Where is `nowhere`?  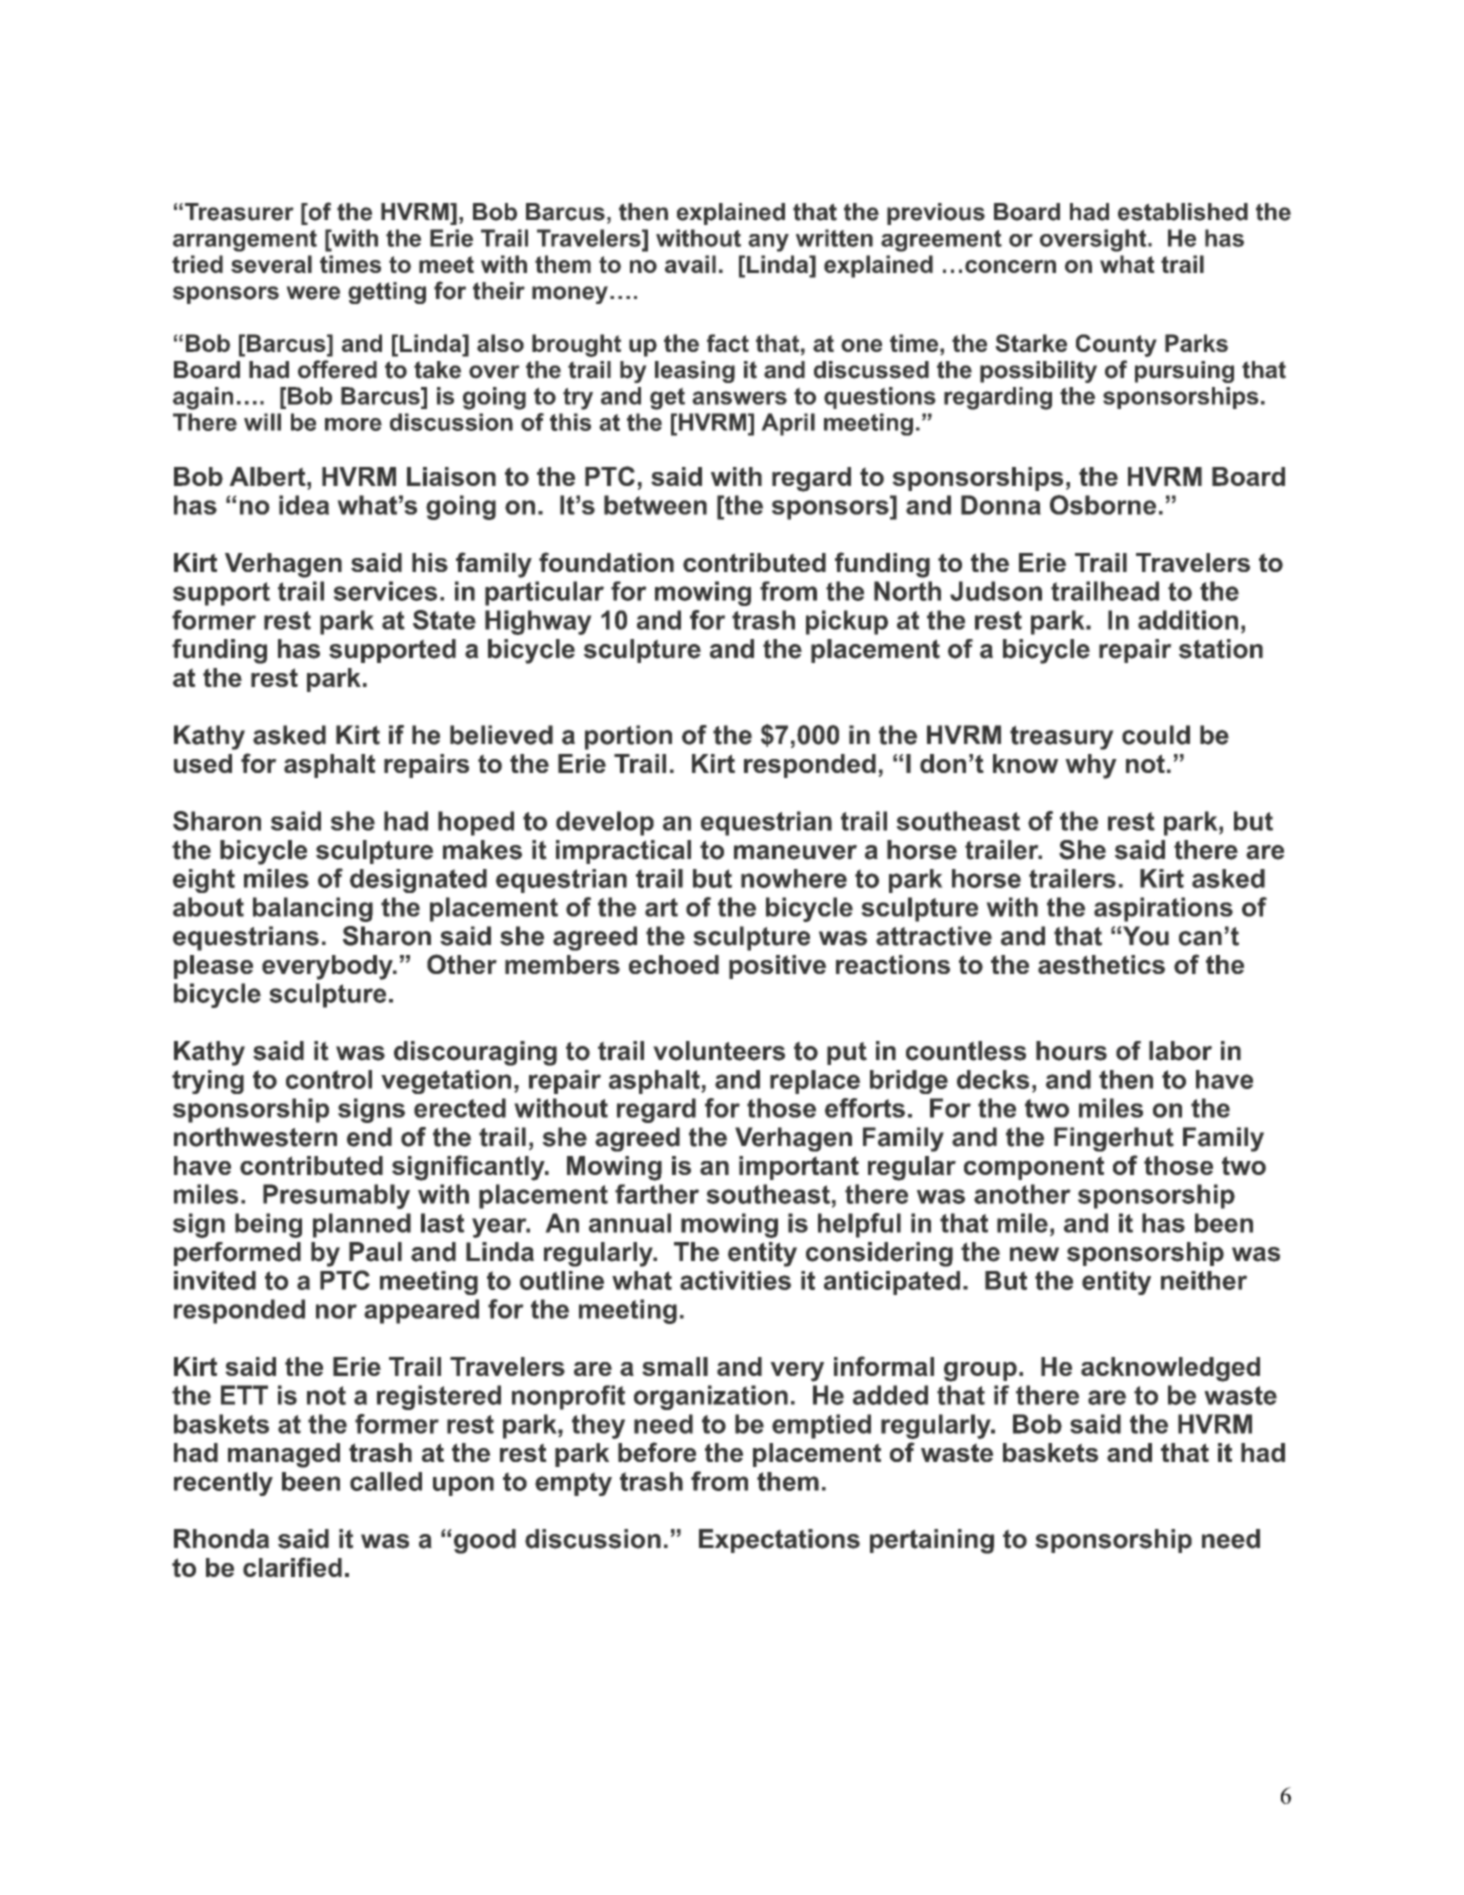 nowhere is located at coordinates (794, 878).
